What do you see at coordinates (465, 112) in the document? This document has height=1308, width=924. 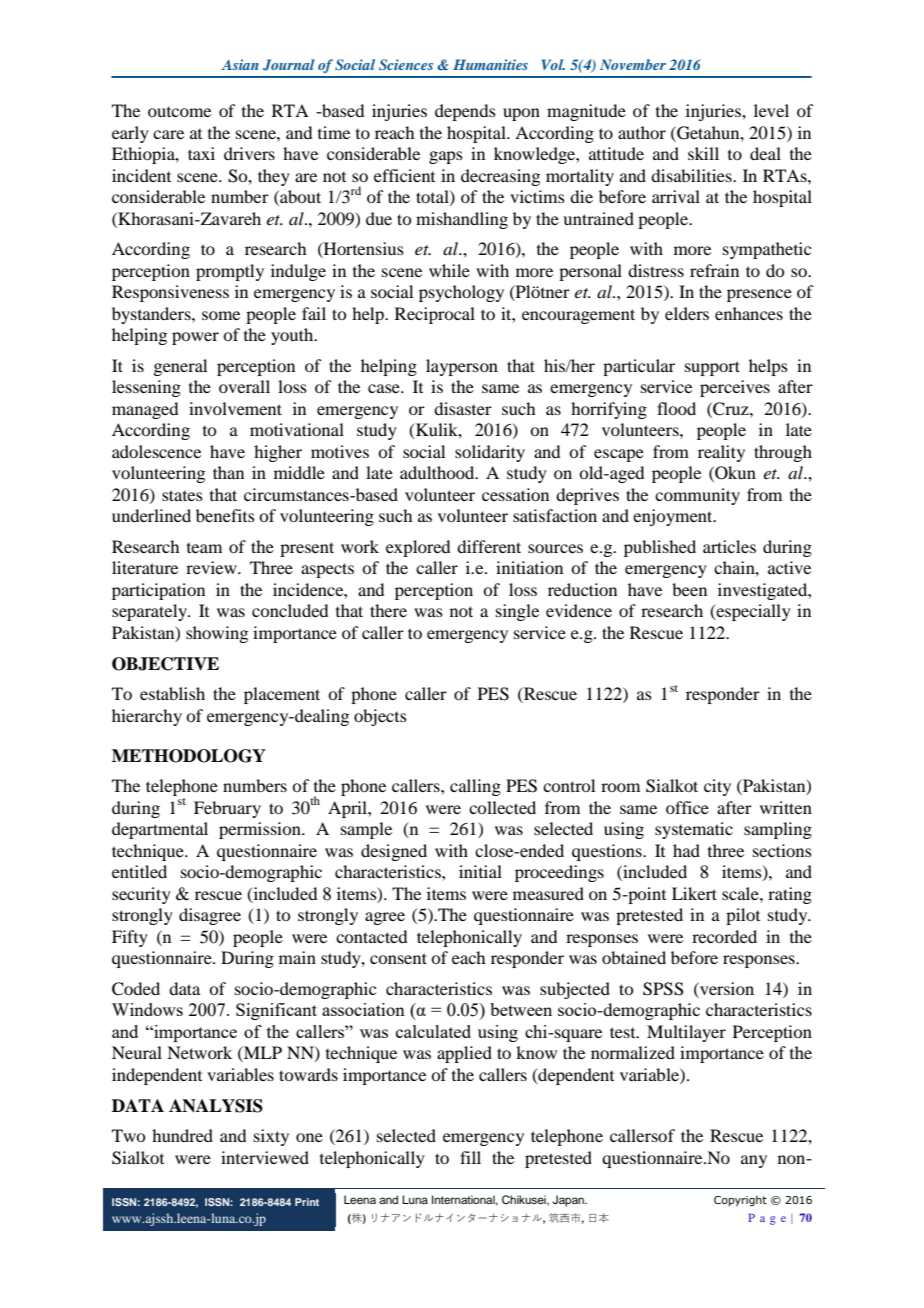 I see `depends` at bounding box center [465, 112].
